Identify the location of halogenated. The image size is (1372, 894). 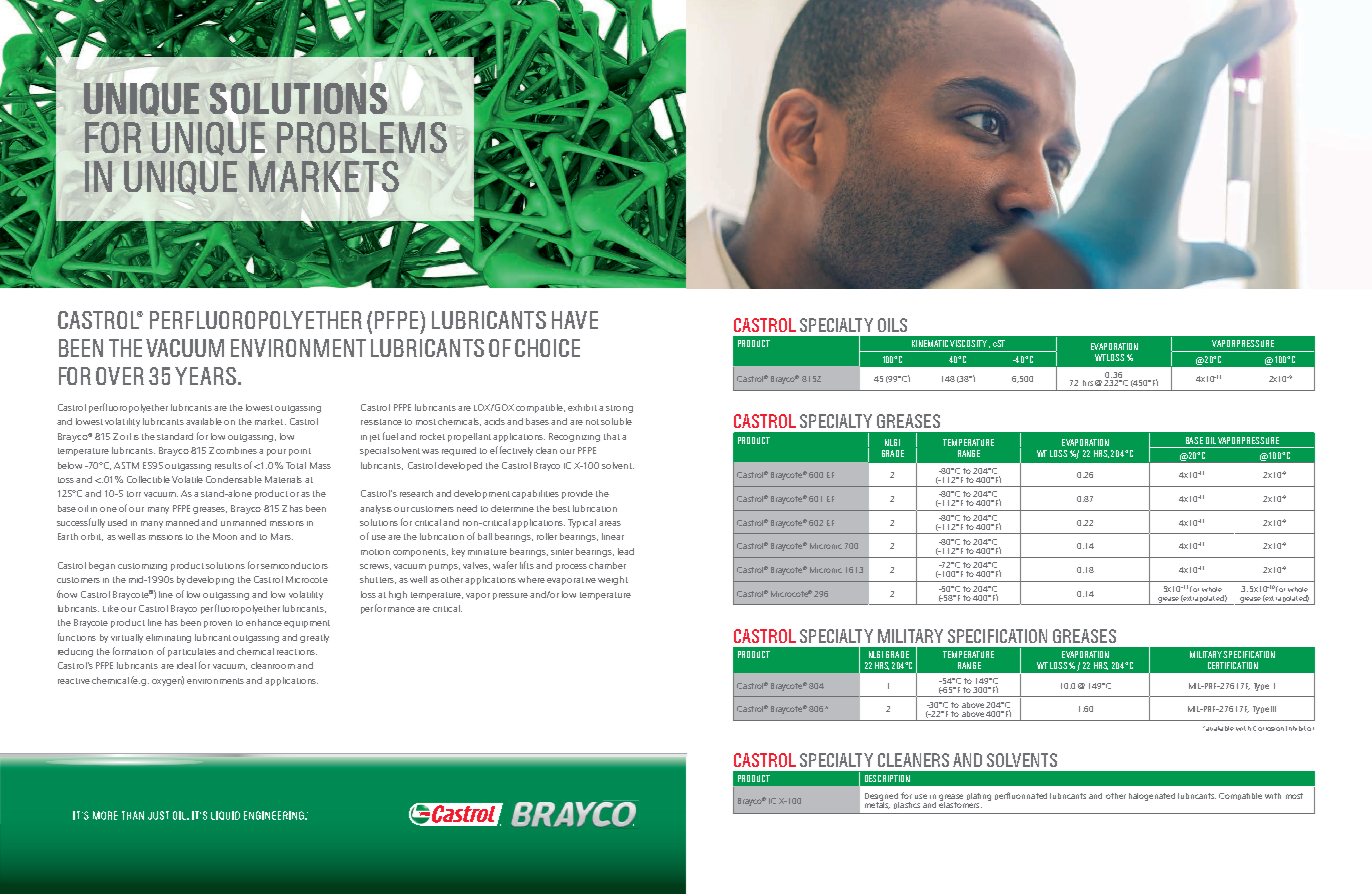
(1152, 797).
